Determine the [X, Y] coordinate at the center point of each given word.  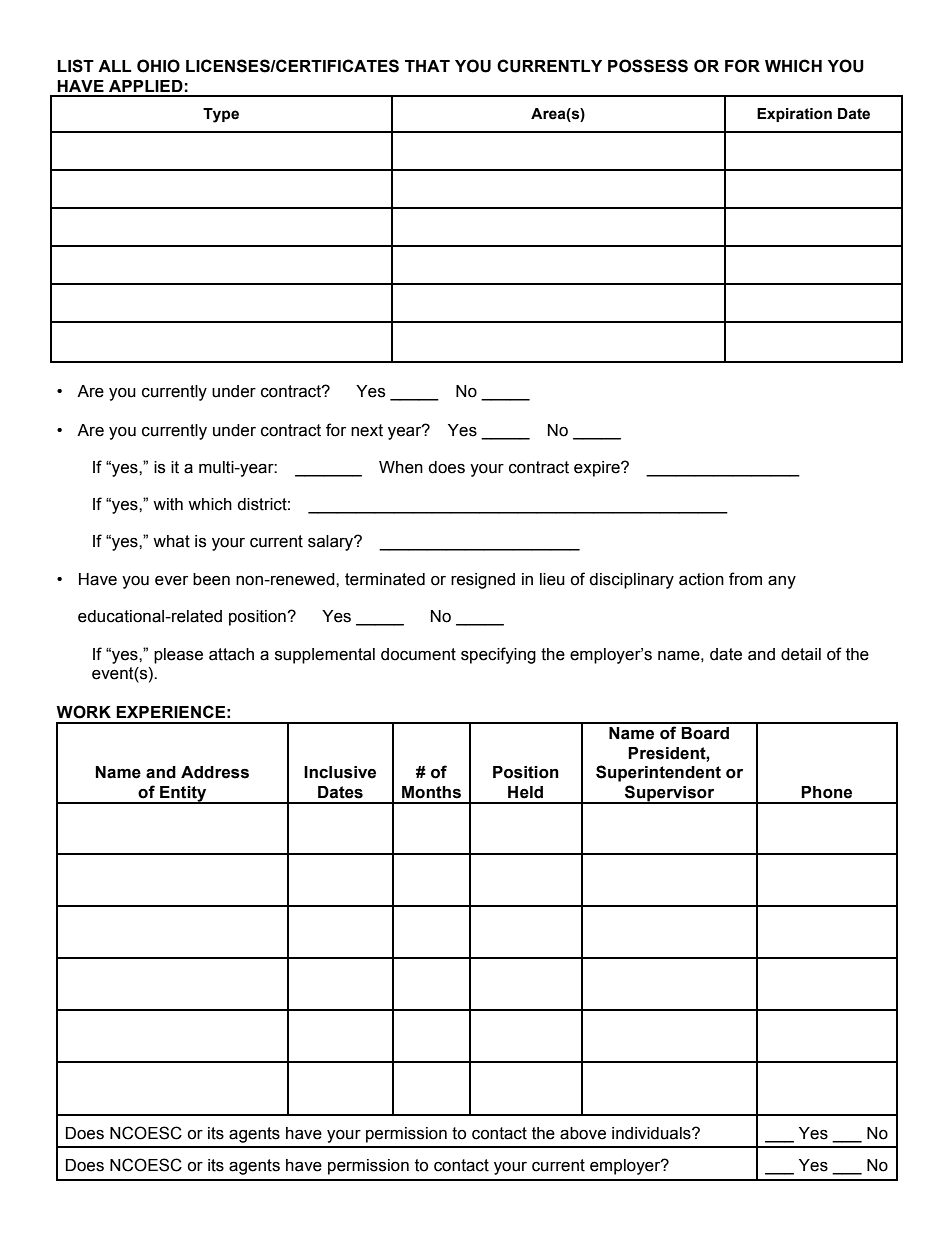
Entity [183, 795]
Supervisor [670, 794]
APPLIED [146, 86]
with [168, 504]
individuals [652, 1133]
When [401, 467]
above [583, 1133]
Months [431, 792]
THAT [427, 66]
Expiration [794, 115]
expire [598, 469]
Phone [826, 792]
